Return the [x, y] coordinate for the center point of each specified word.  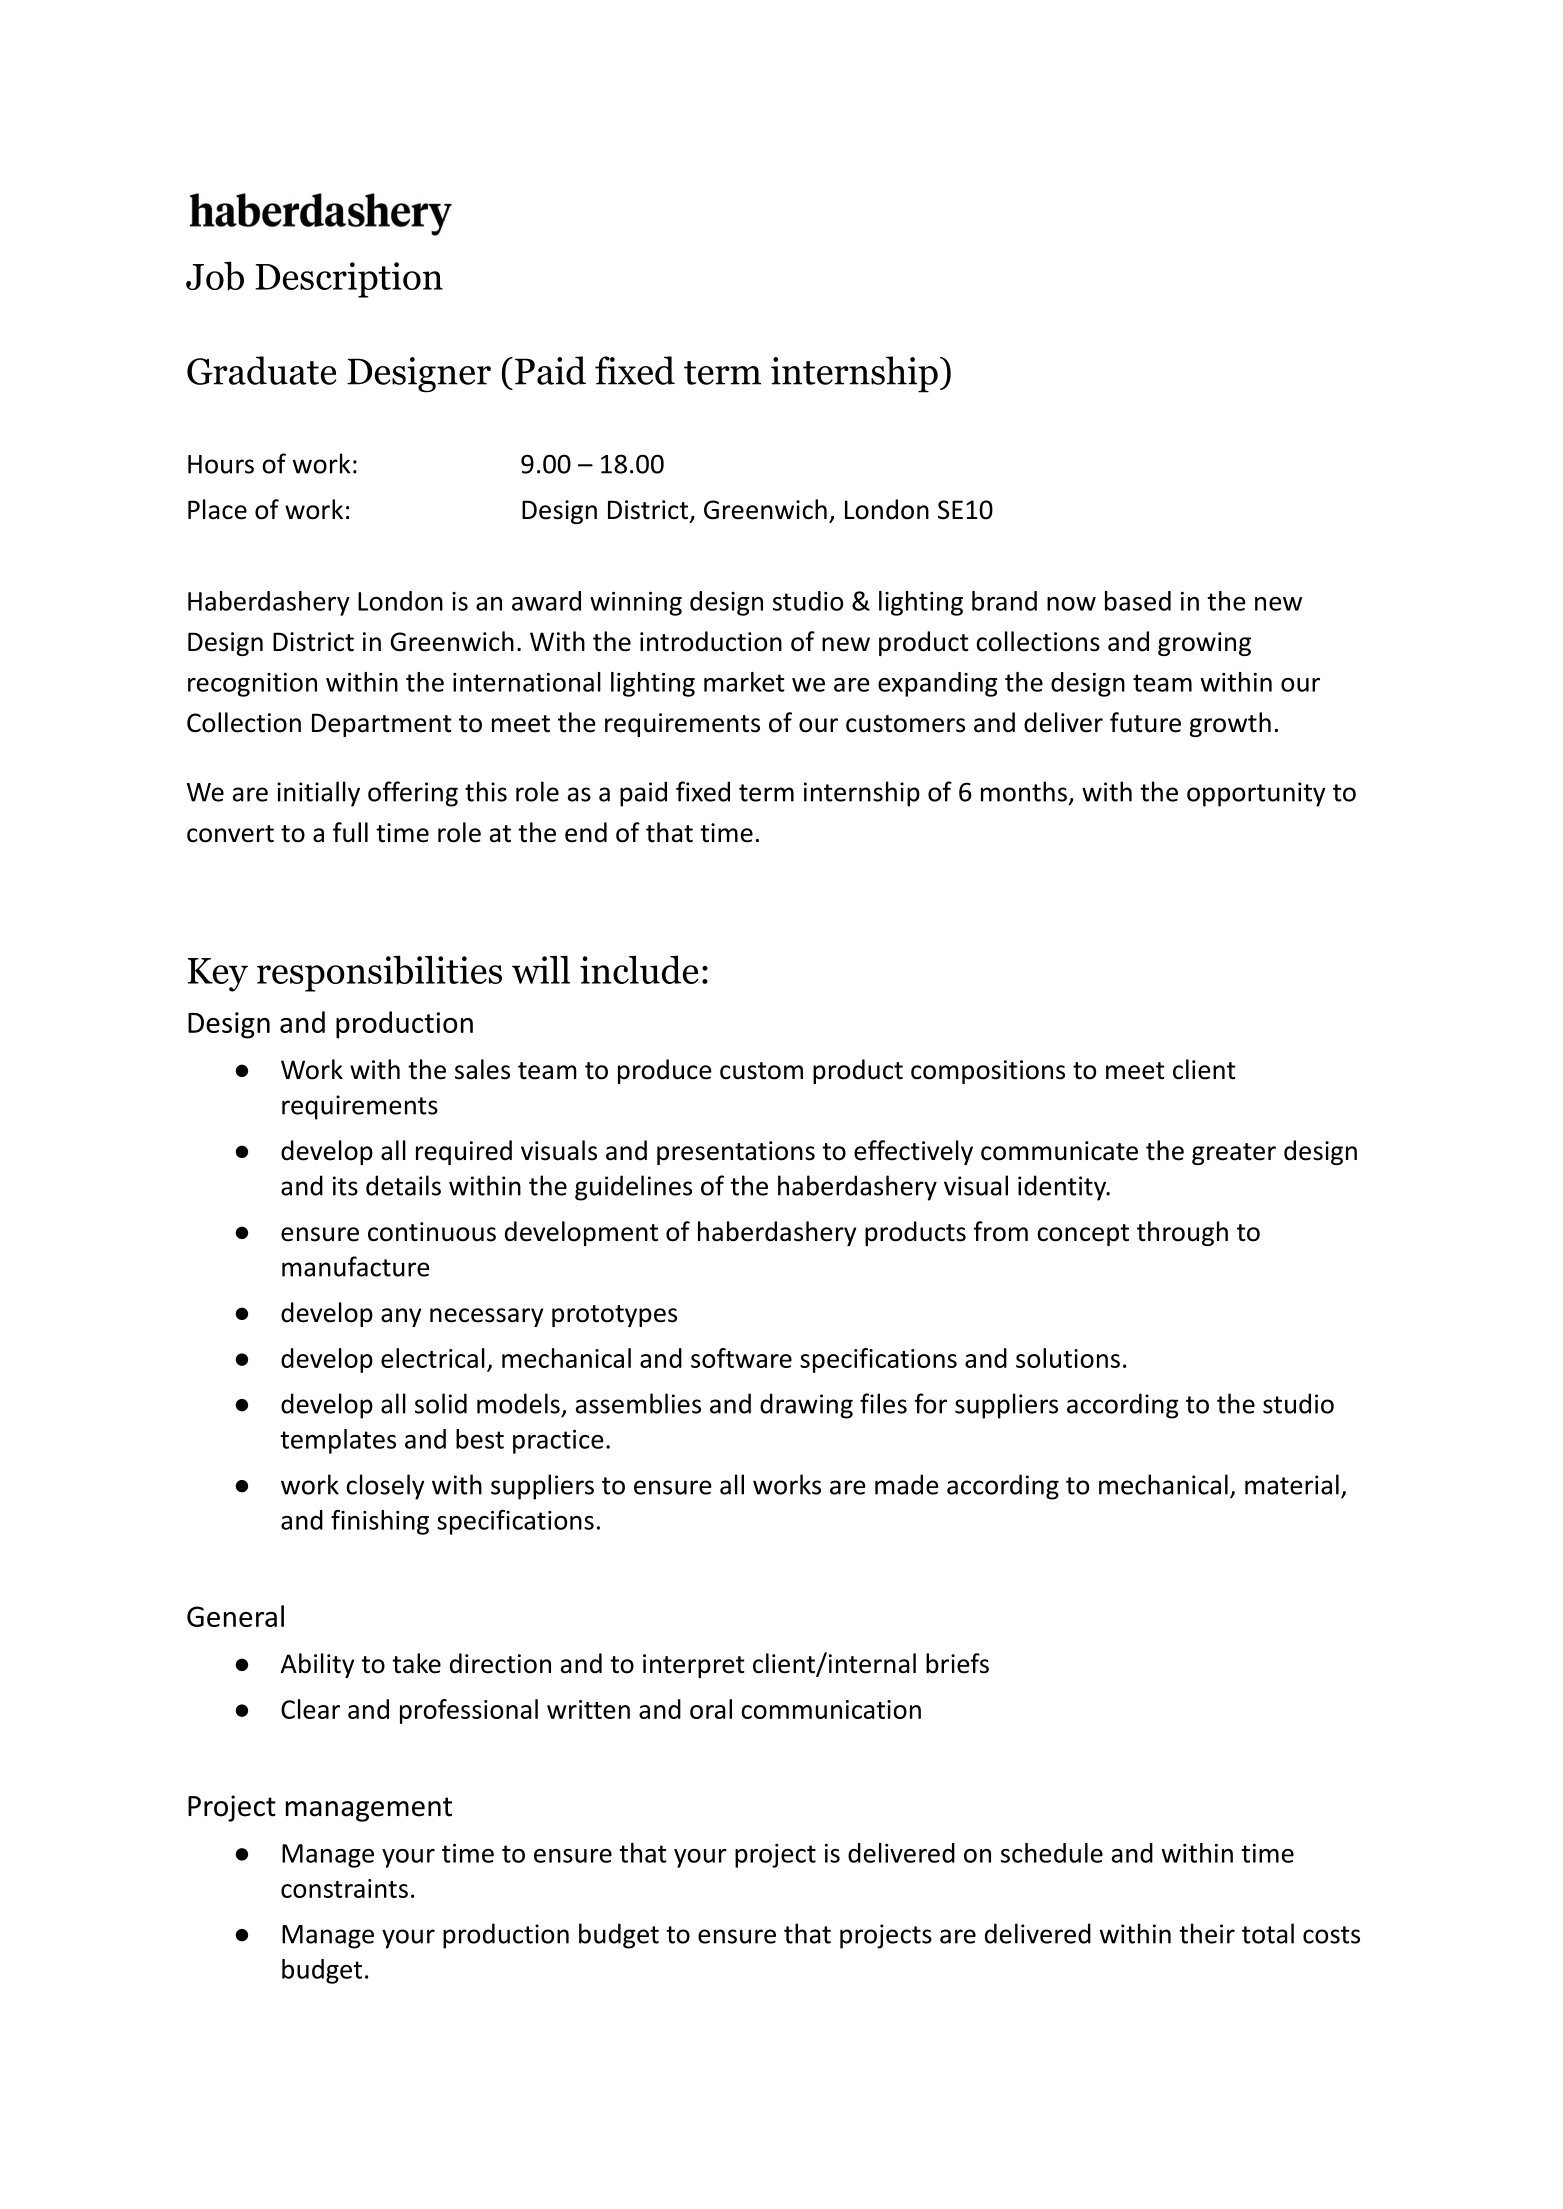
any [401, 1317]
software [741, 1358]
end [586, 832]
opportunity [1256, 794]
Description [349, 280]
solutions [1068, 1358]
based [1138, 601]
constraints [344, 1888]
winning [636, 604]
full [350, 832]
